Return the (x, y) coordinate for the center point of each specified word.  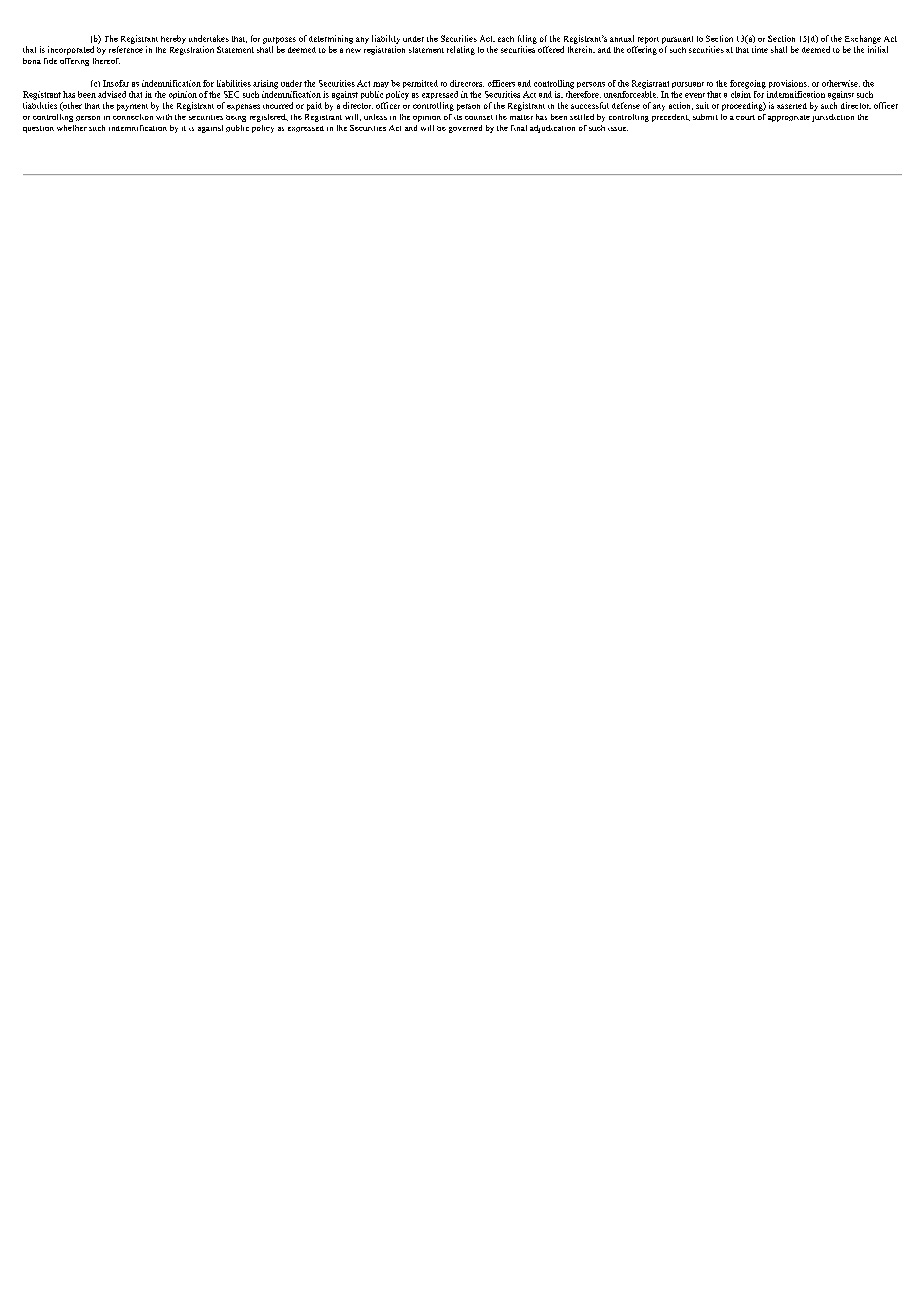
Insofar (116, 83)
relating (461, 50)
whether (72, 128)
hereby (173, 39)
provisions (789, 84)
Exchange (863, 39)
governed (465, 129)
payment (132, 107)
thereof (106, 61)
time (760, 49)
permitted (420, 84)
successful (590, 105)
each (506, 39)
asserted (792, 106)
